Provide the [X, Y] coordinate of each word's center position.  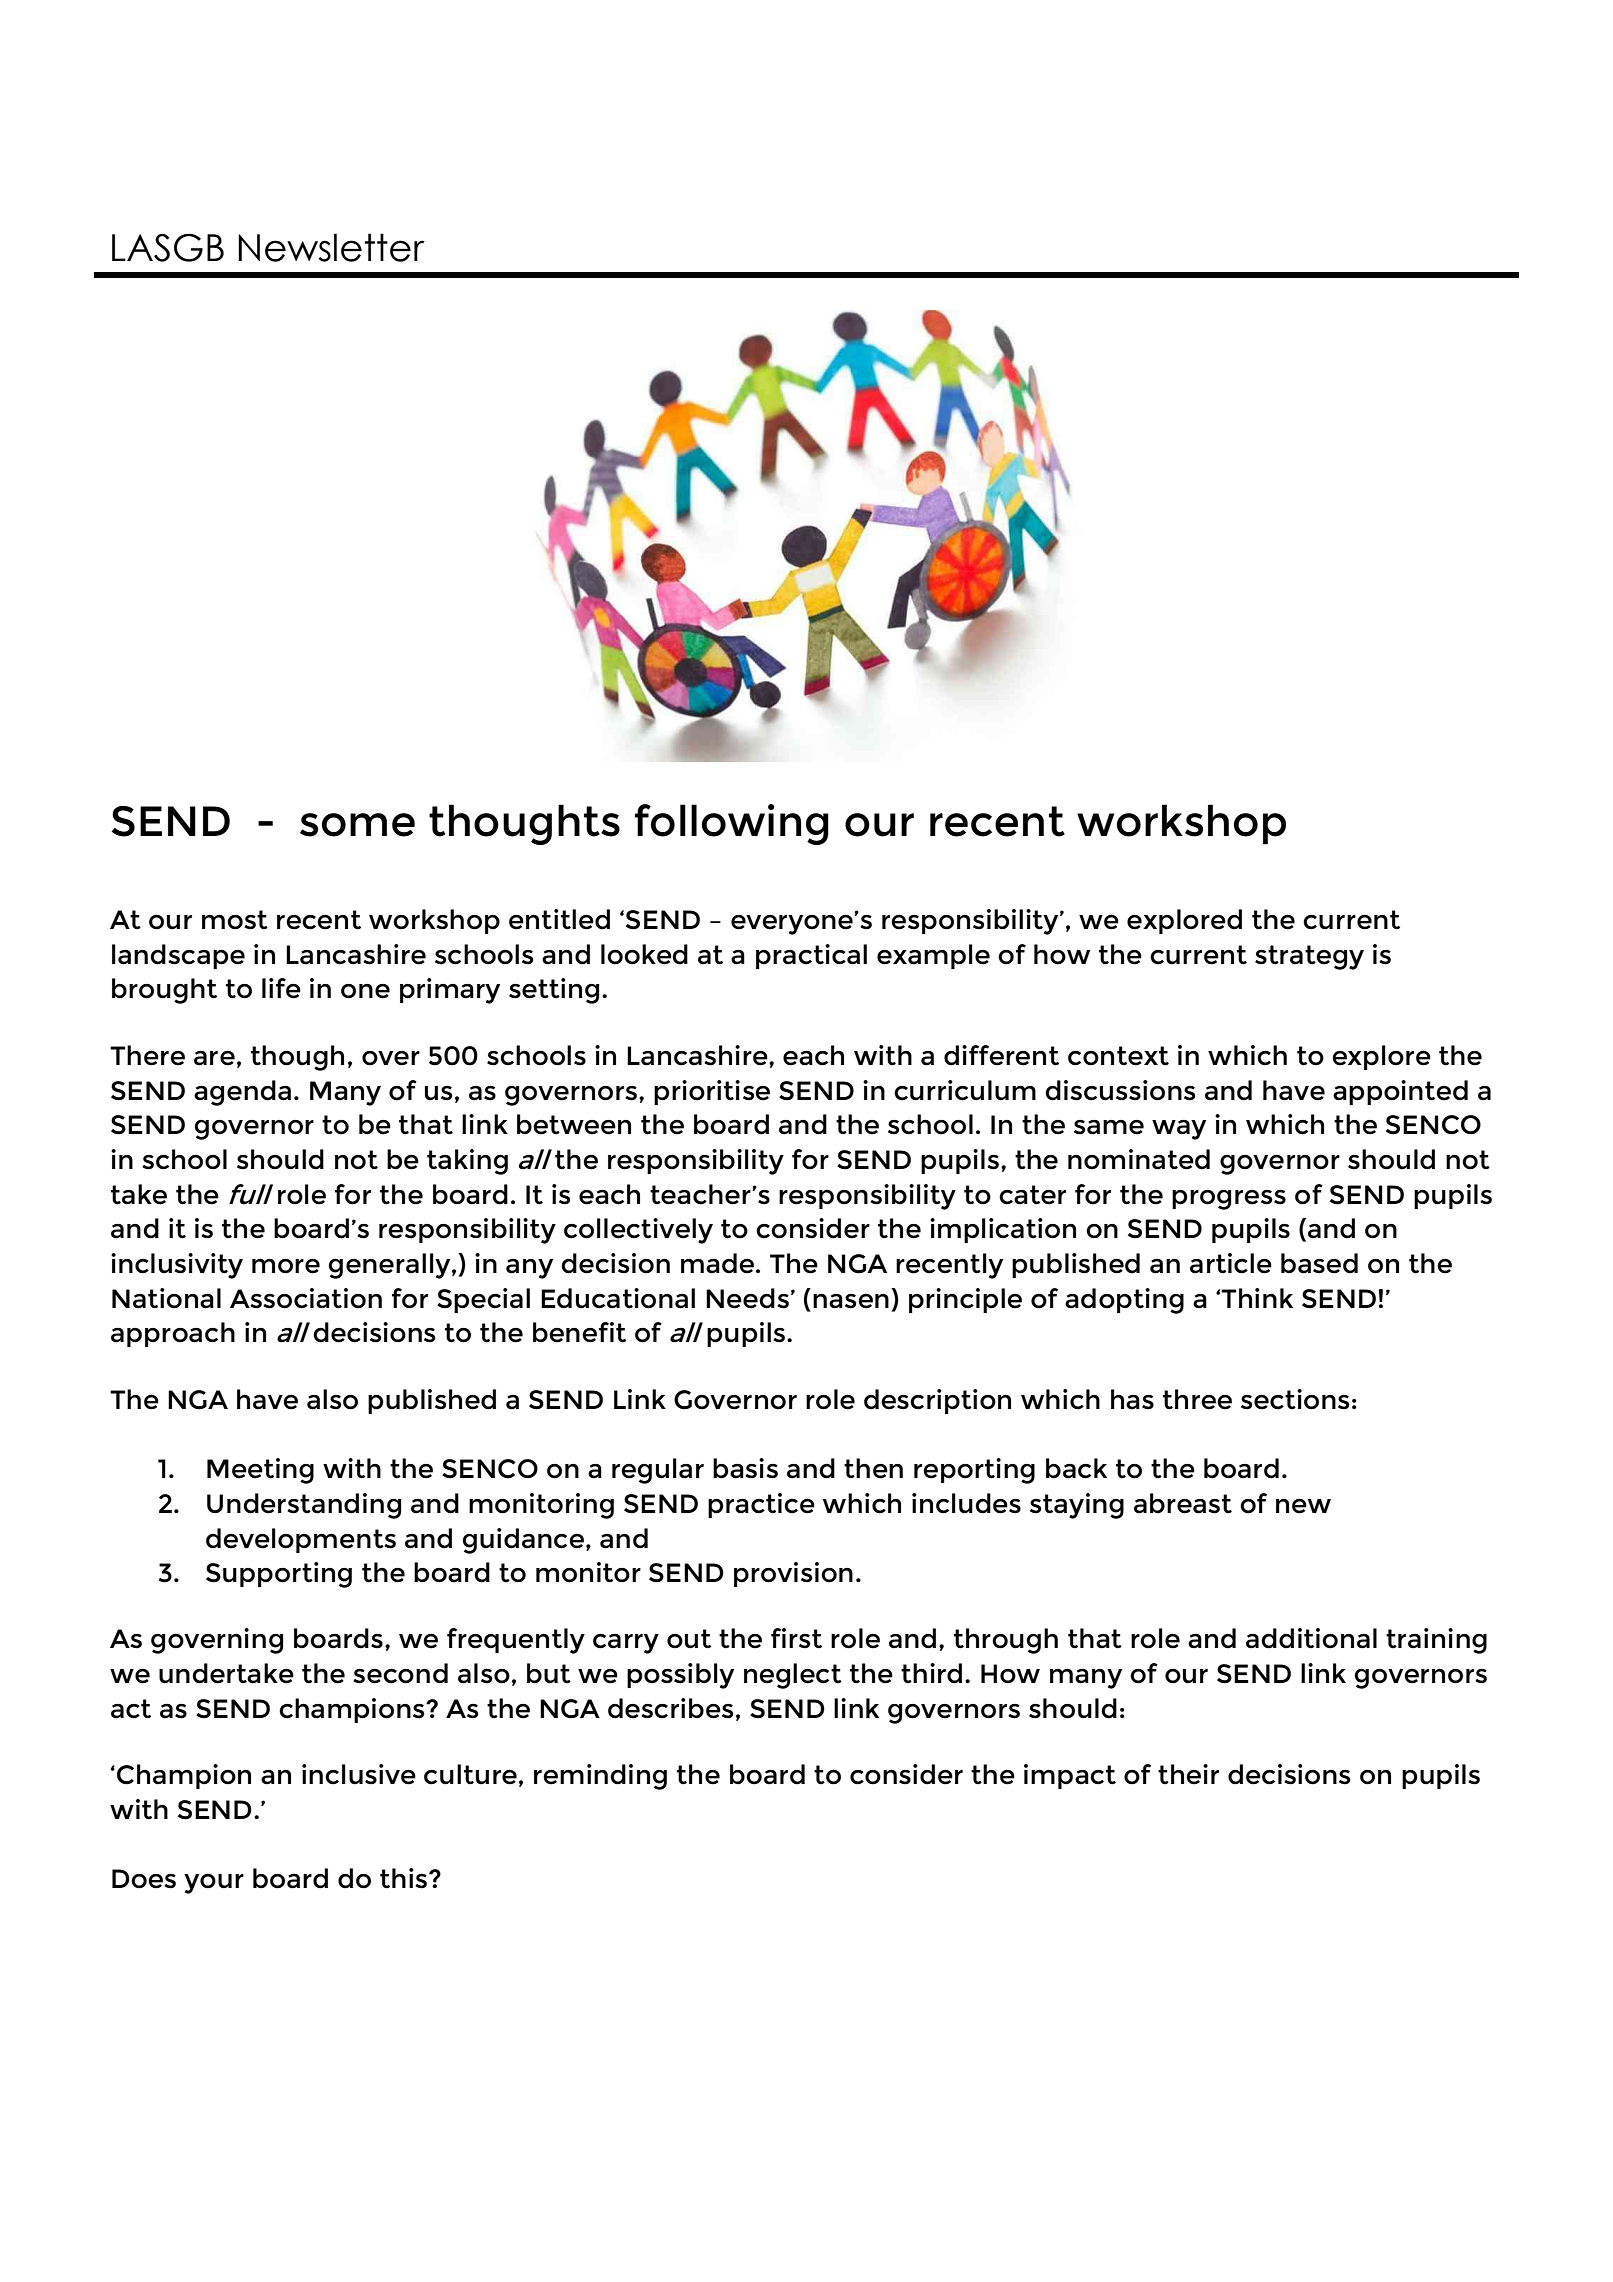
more [286, 1266]
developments [301, 1540]
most [235, 920]
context [1118, 1056]
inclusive [359, 1774]
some [357, 825]
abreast [1183, 1503]
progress [1229, 1200]
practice [761, 1505]
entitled [559, 919]
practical [811, 956]
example [933, 956]
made [717, 1263]
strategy [1309, 957]
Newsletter [331, 247]
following [732, 824]
